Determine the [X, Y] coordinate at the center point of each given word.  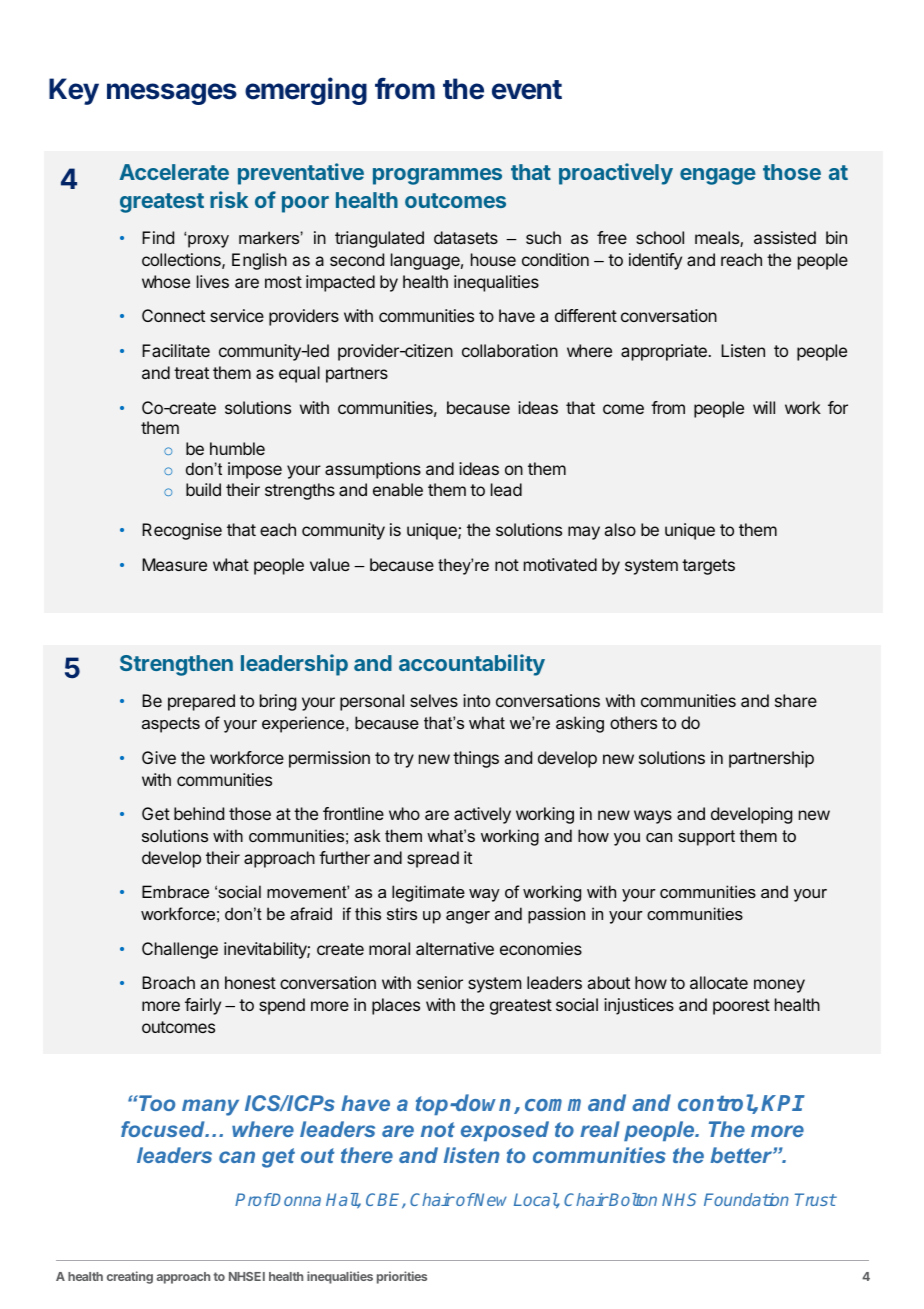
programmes [437, 176]
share [796, 700]
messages [172, 94]
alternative [455, 948]
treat [191, 373]
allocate [719, 982]
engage [718, 176]
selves [434, 700]
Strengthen [176, 665]
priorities [402, 1277]
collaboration [510, 350]
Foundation [746, 1199]
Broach [168, 982]
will [764, 407]
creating [130, 1277]
